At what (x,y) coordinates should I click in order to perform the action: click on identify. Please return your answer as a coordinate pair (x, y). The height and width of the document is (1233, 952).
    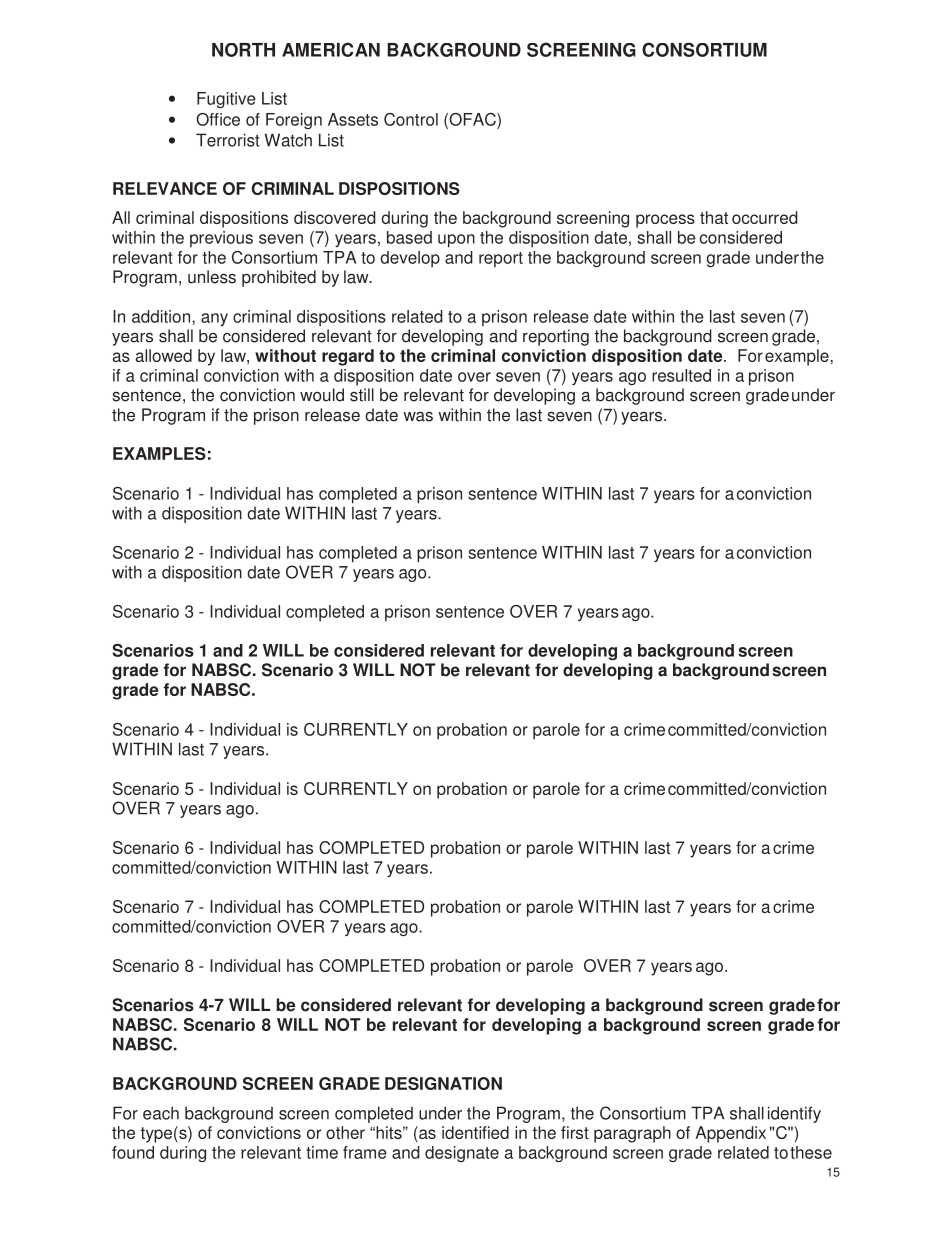
    Looking at the image, I should click on (794, 1114).
